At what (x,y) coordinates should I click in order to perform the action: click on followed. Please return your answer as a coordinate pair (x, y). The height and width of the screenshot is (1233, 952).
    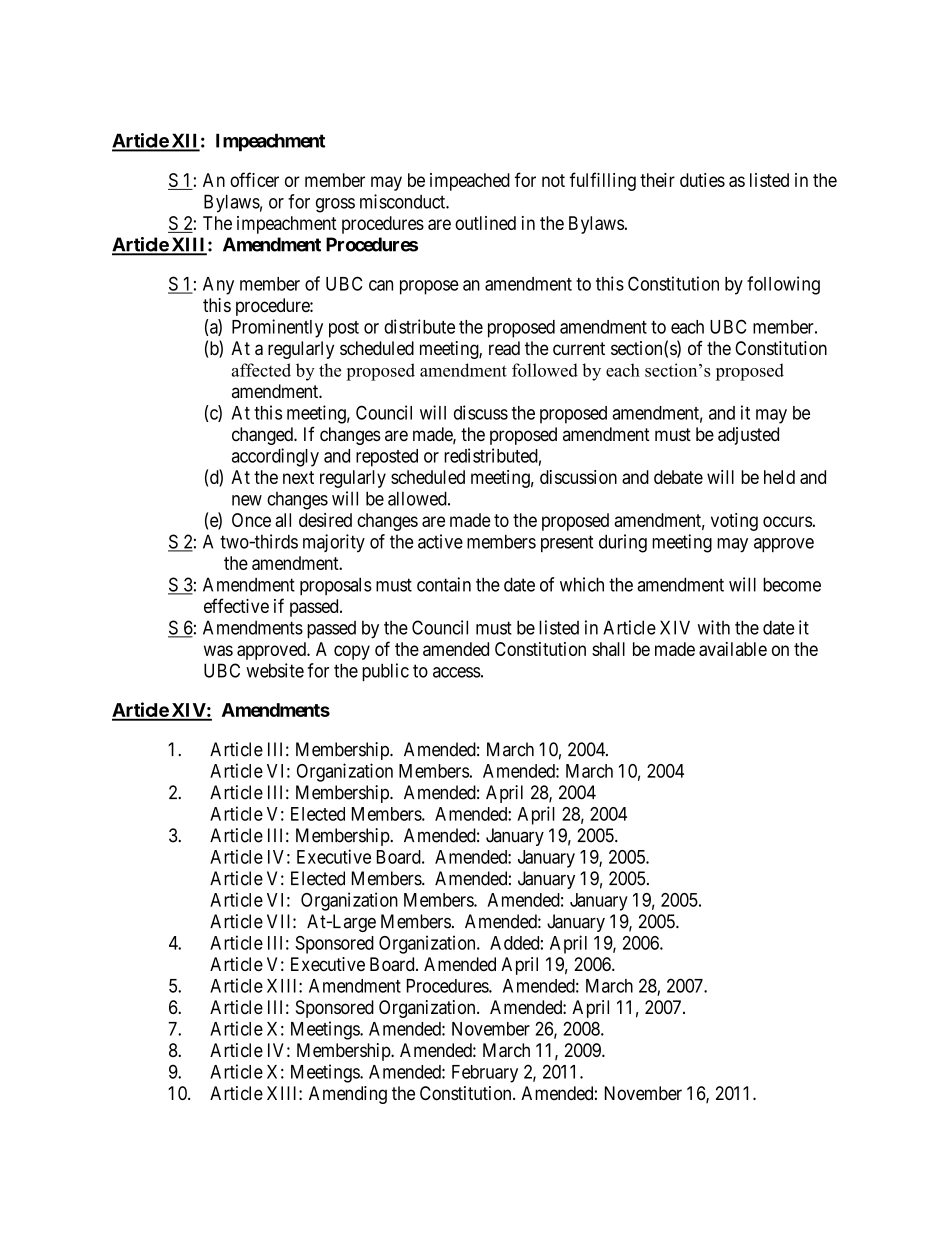
    Looking at the image, I should click on (545, 370).
